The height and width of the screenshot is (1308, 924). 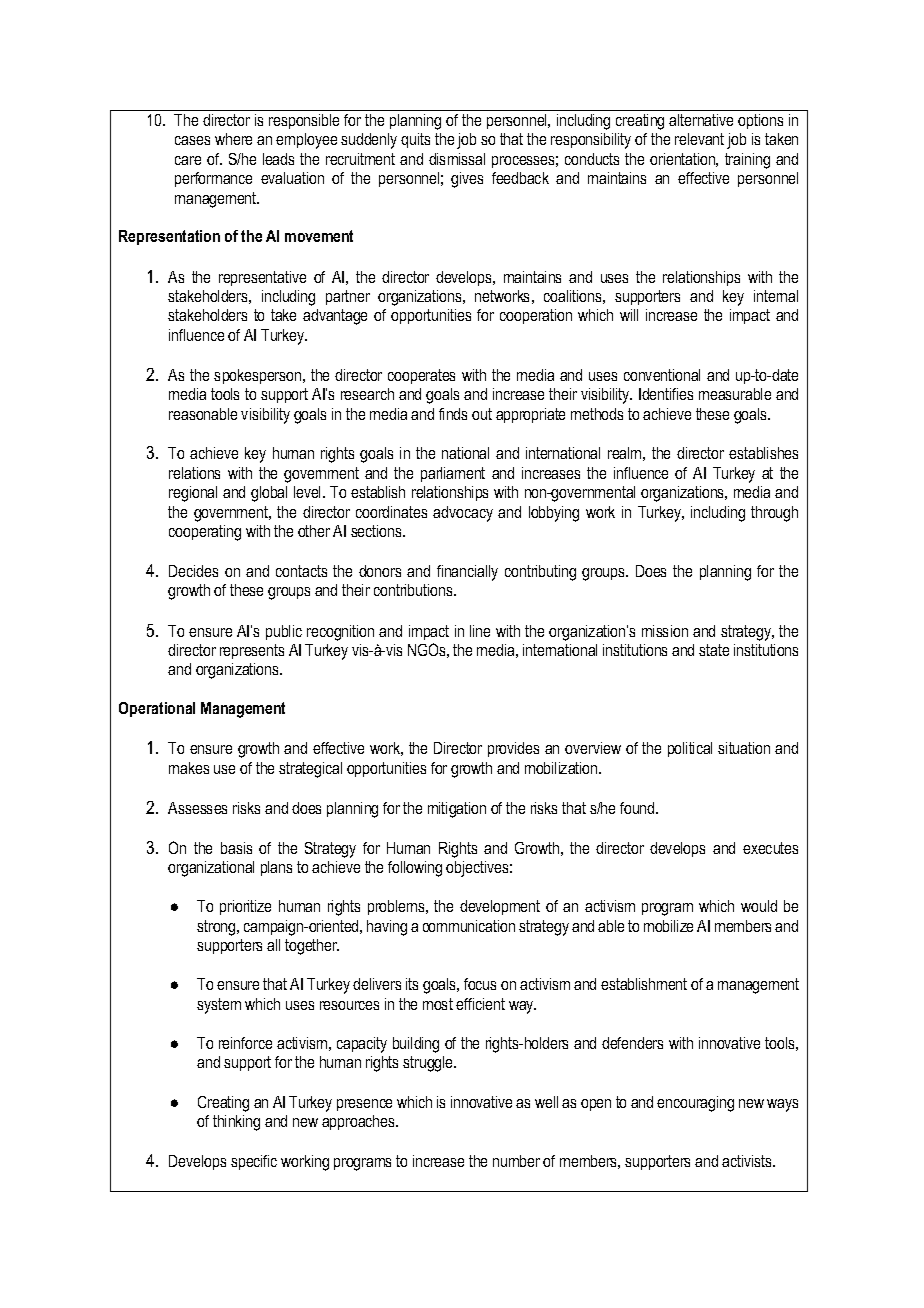 What do you see at coordinates (457, 159) in the screenshot?
I see `dismissal` at bounding box center [457, 159].
